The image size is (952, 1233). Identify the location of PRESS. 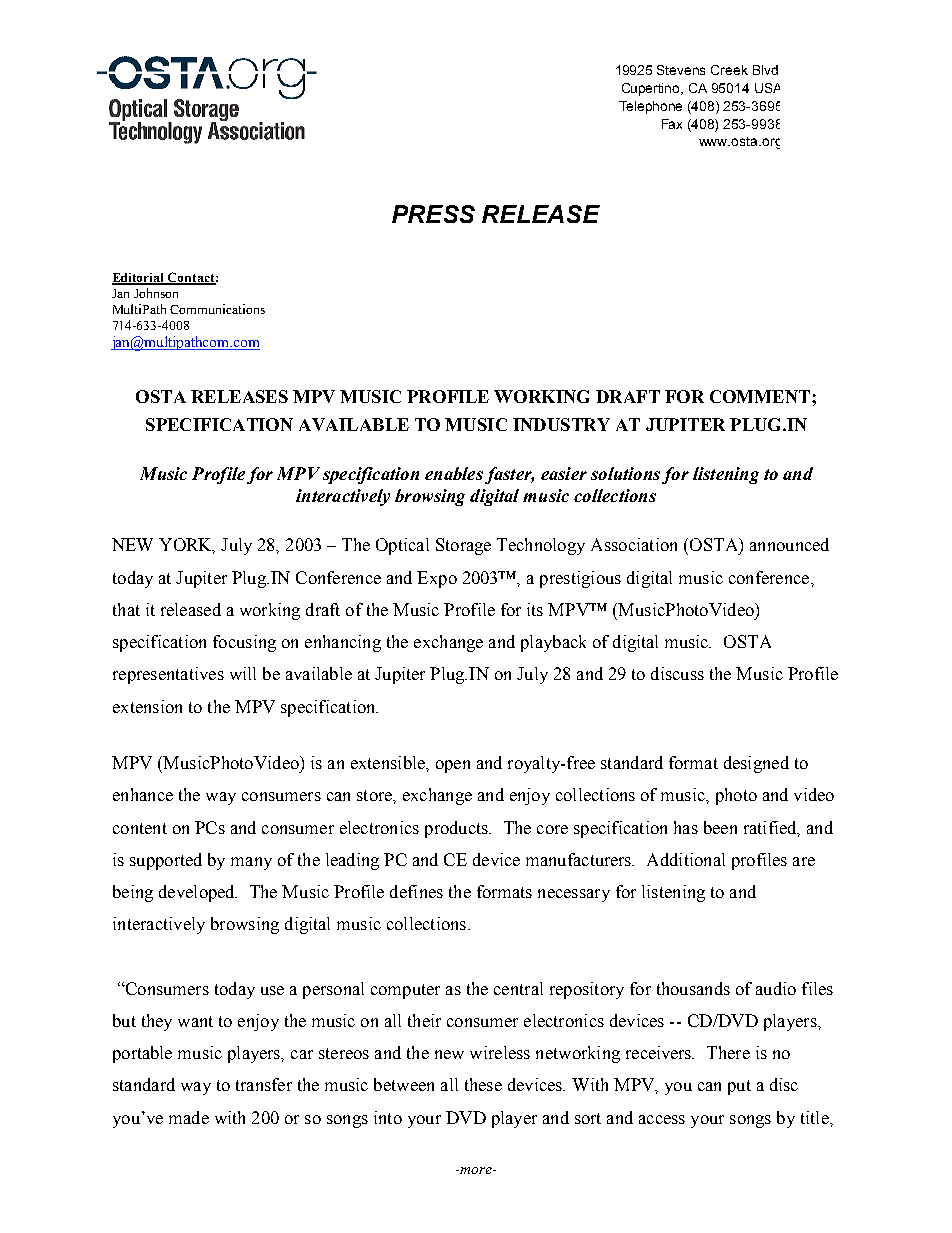
(433, 214).
